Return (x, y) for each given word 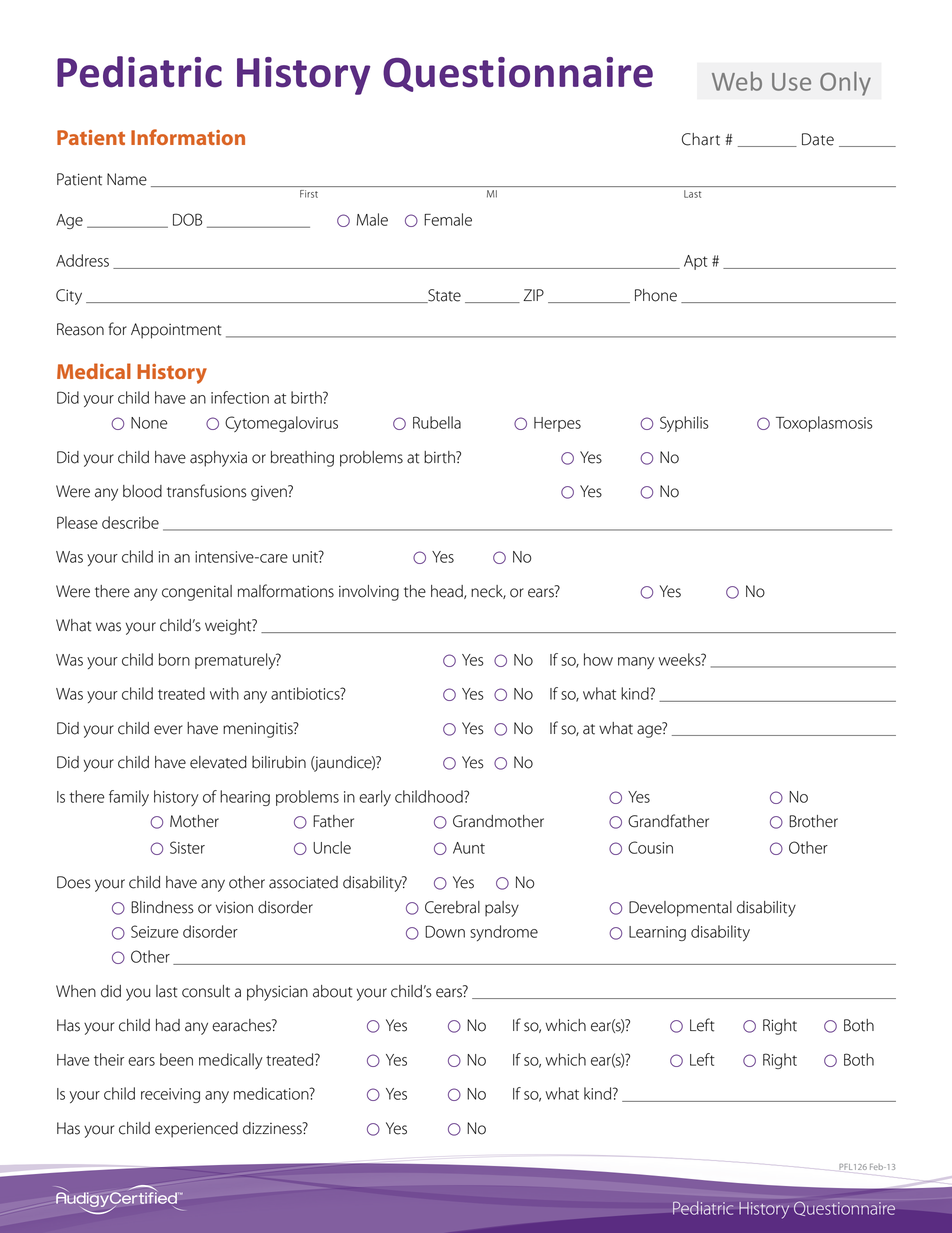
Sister (187, 847)
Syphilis (684, 424)
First (309, 194)
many (636, 663)
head (448, 592)
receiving (170, 1095)
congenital (197, 593)
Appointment (176, 331)
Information (188, 137)
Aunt (469, 848)
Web (737, 81)
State (443, 296)
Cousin (650, 847)
